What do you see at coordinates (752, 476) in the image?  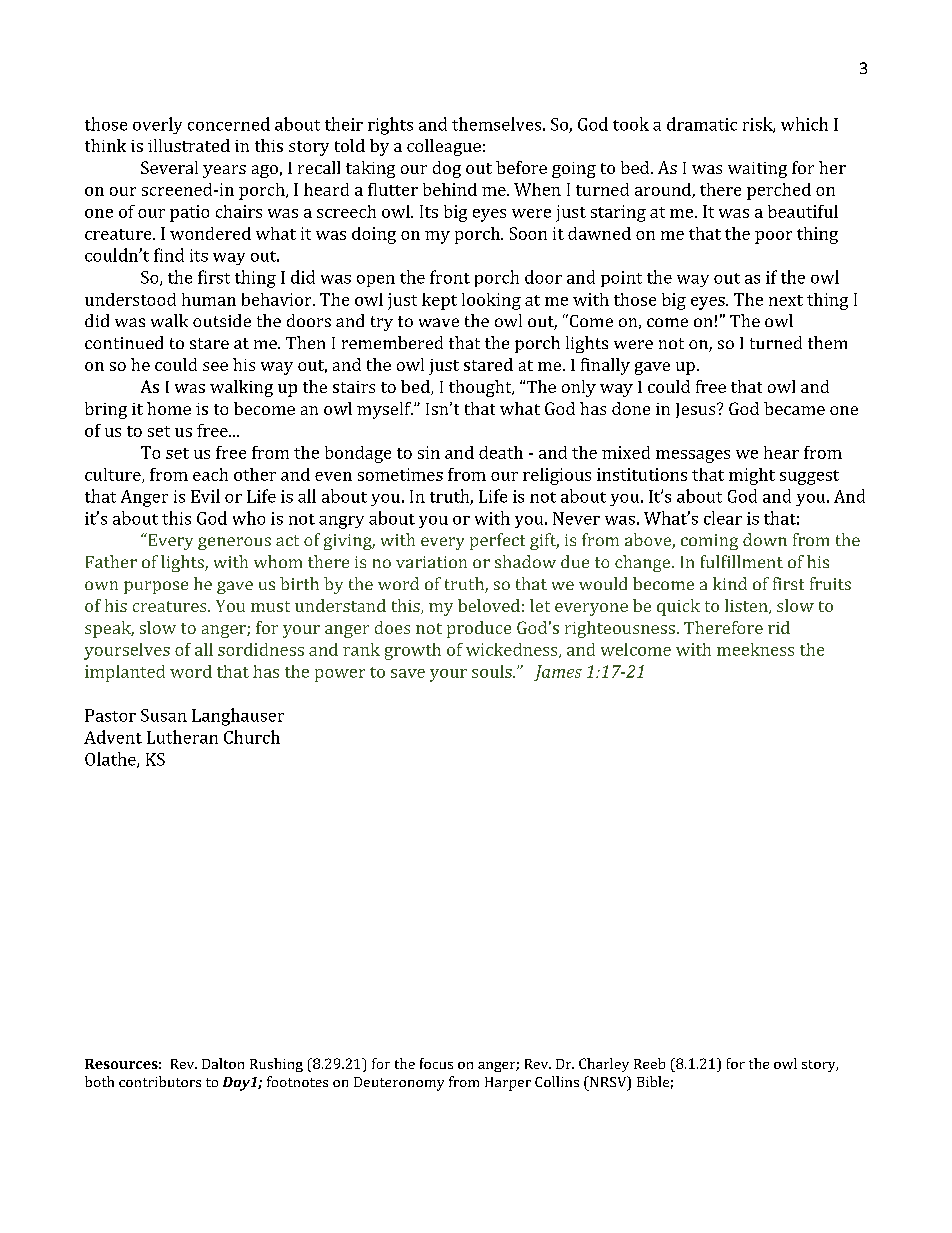 I see `might` at bounding box center [752, 476].
